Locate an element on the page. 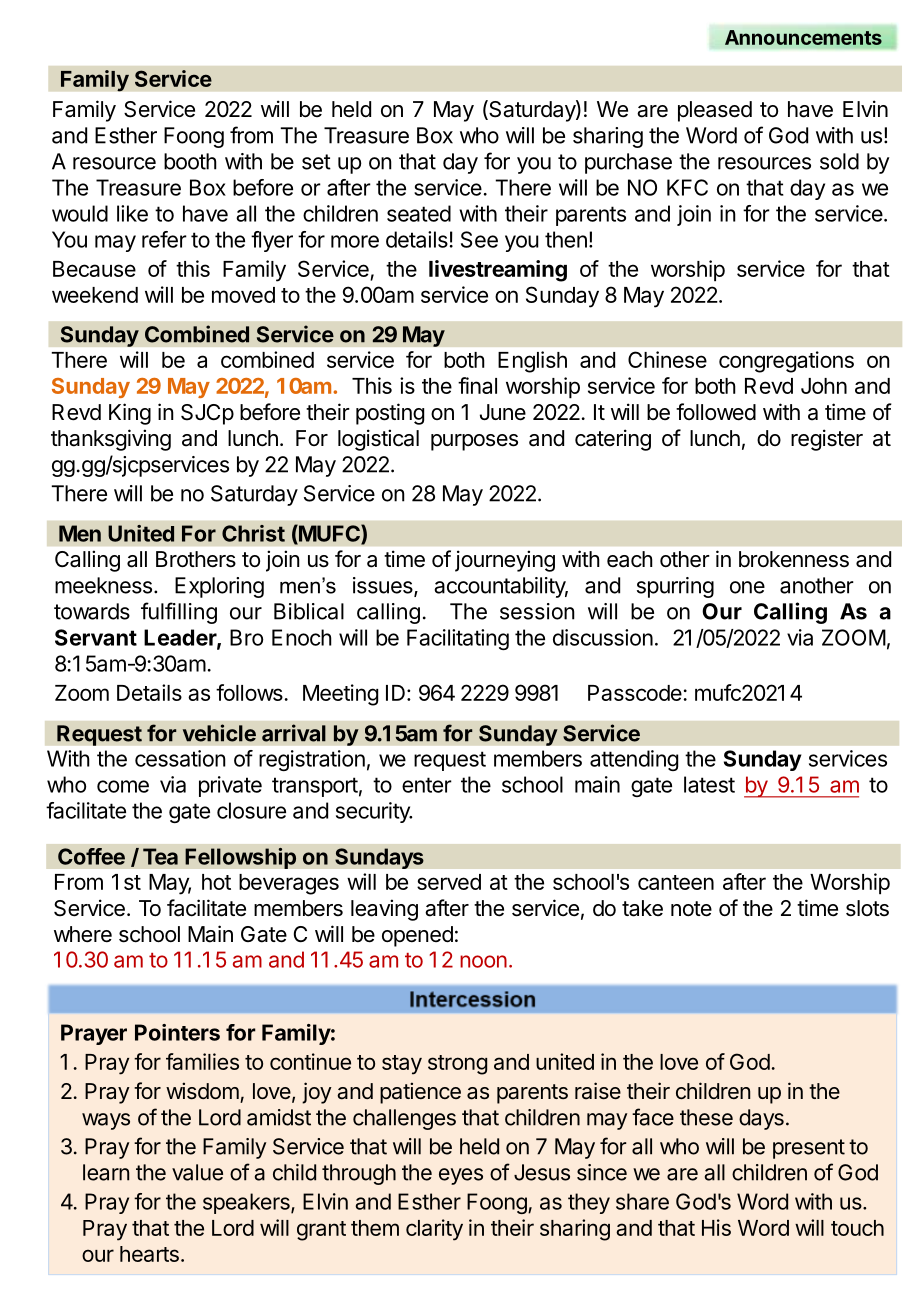 This page has width=924, height=1308. seated is located at coordinates (419, 213).
